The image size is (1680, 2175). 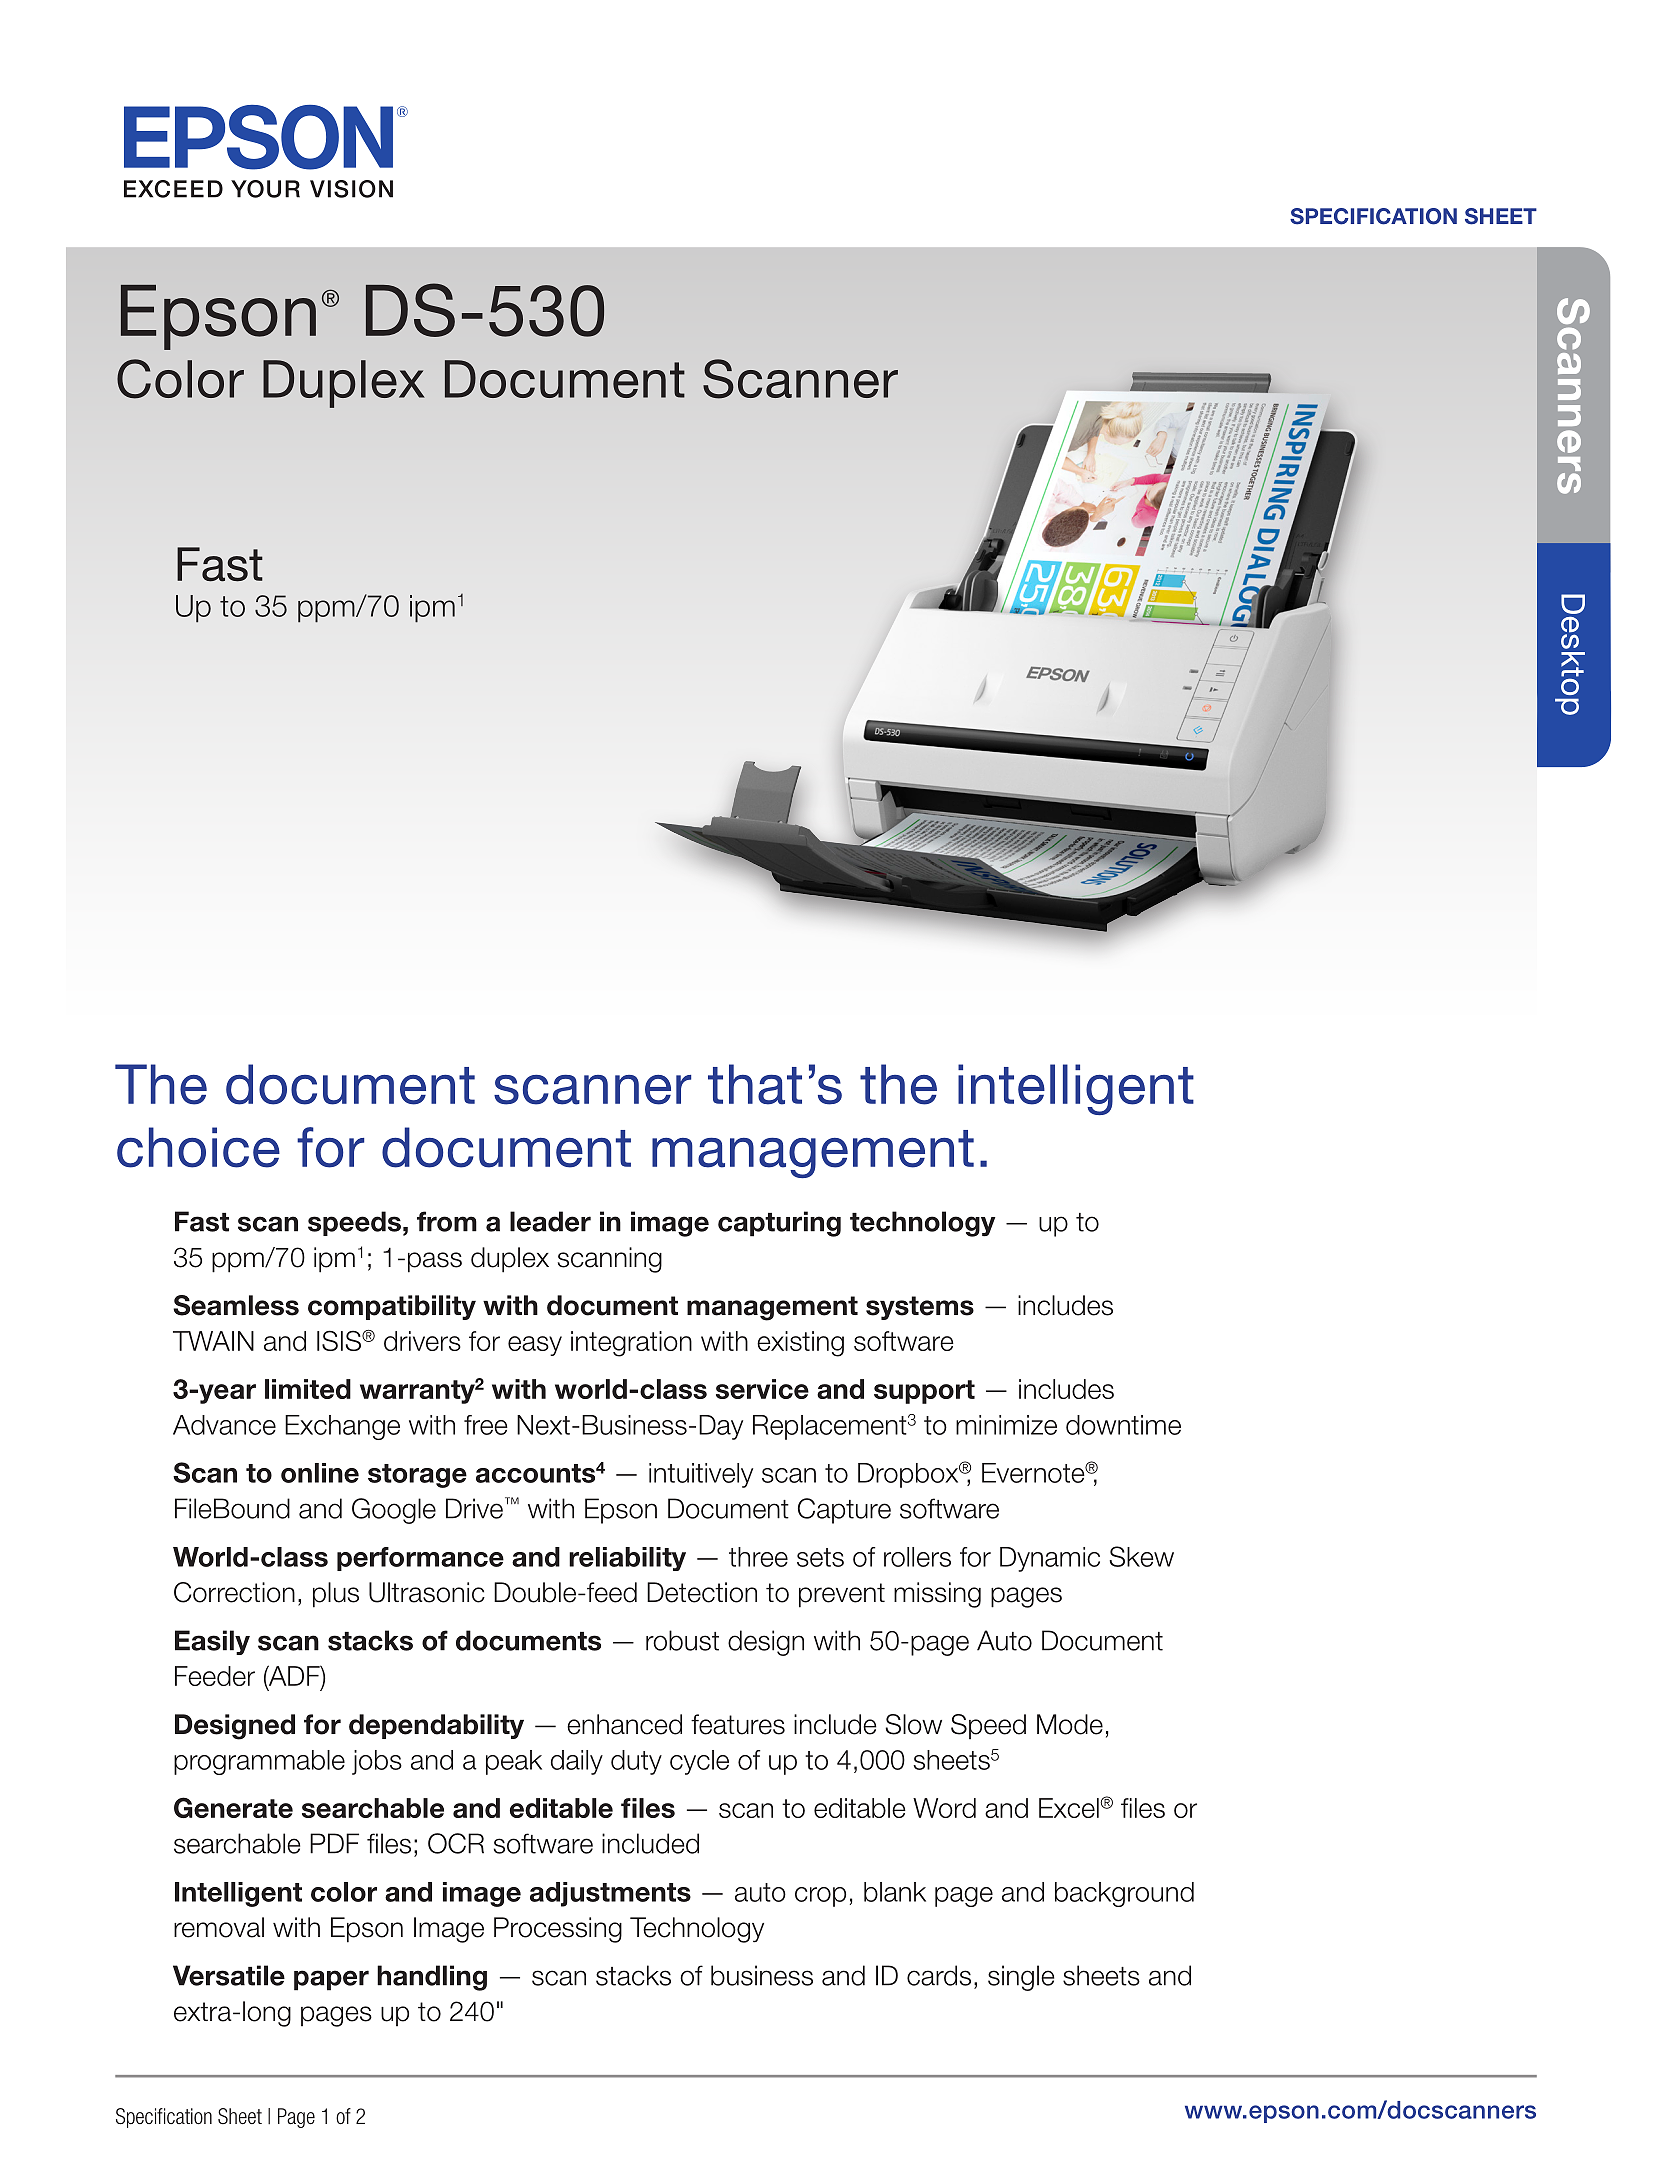 I want to click on Dynamic, so click(x=1050, y=1559).
